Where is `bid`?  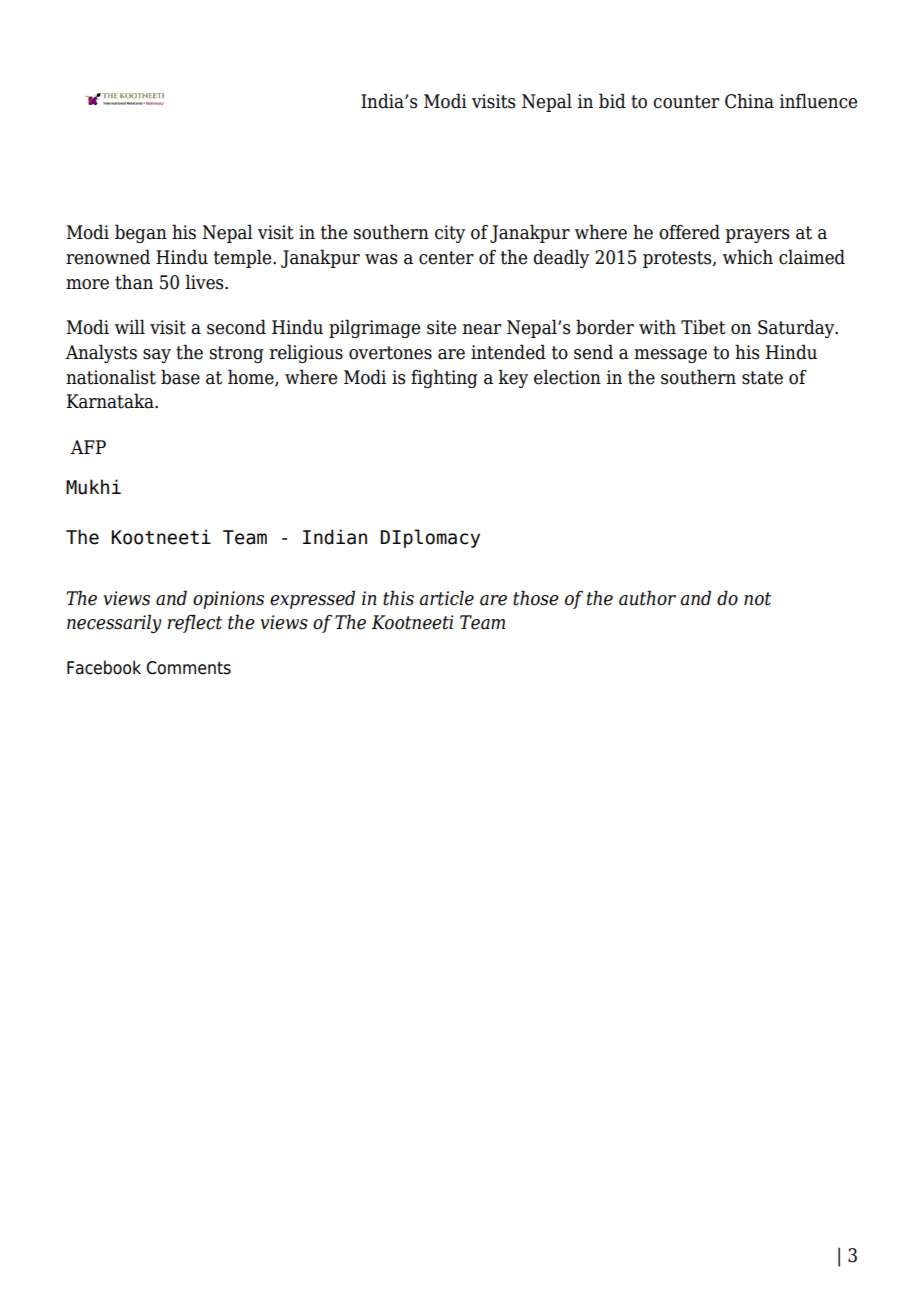
bid is located at coordinates (612, 101).
